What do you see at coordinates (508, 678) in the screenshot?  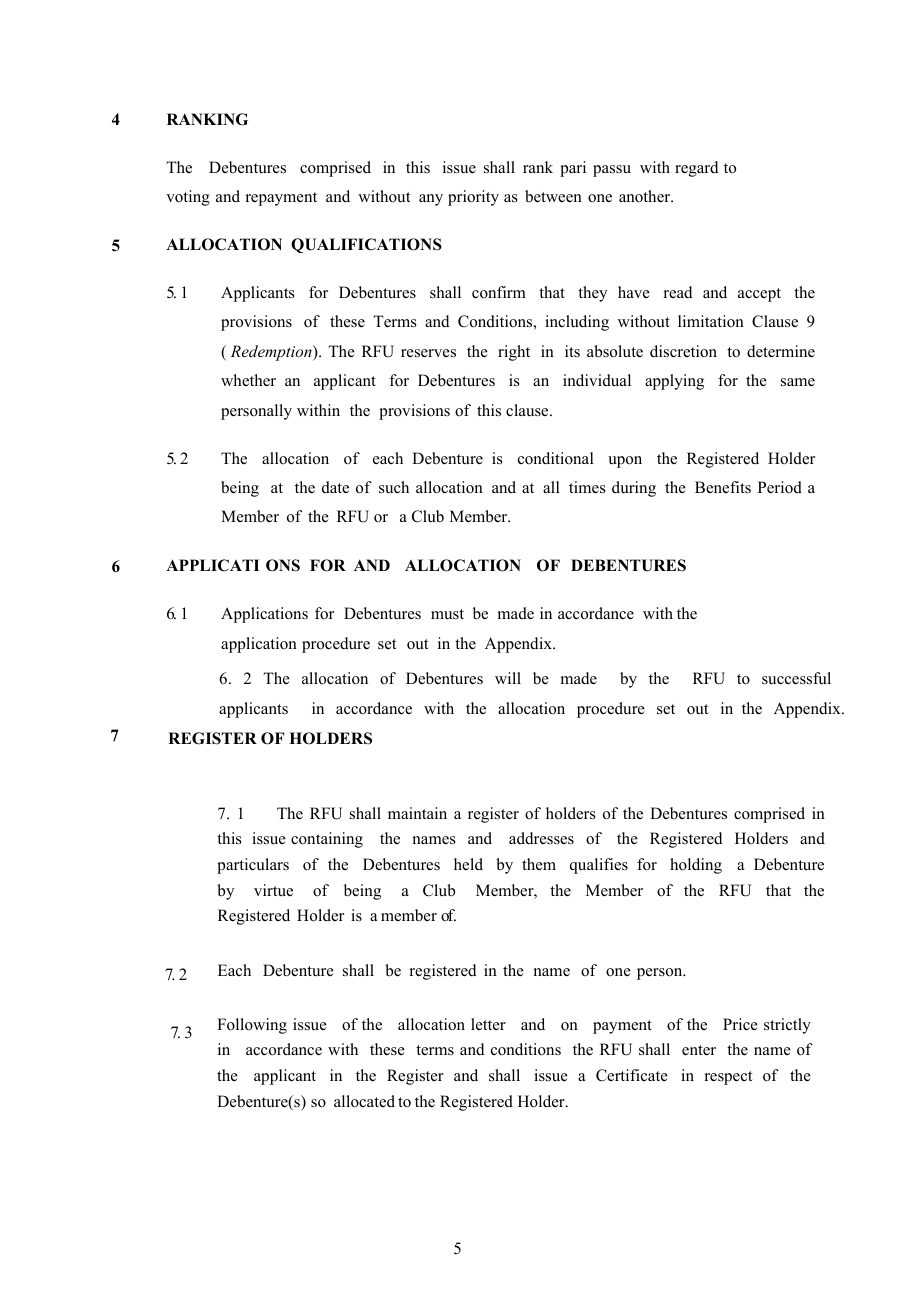 I see `will` at bounding box center [508, 678].
